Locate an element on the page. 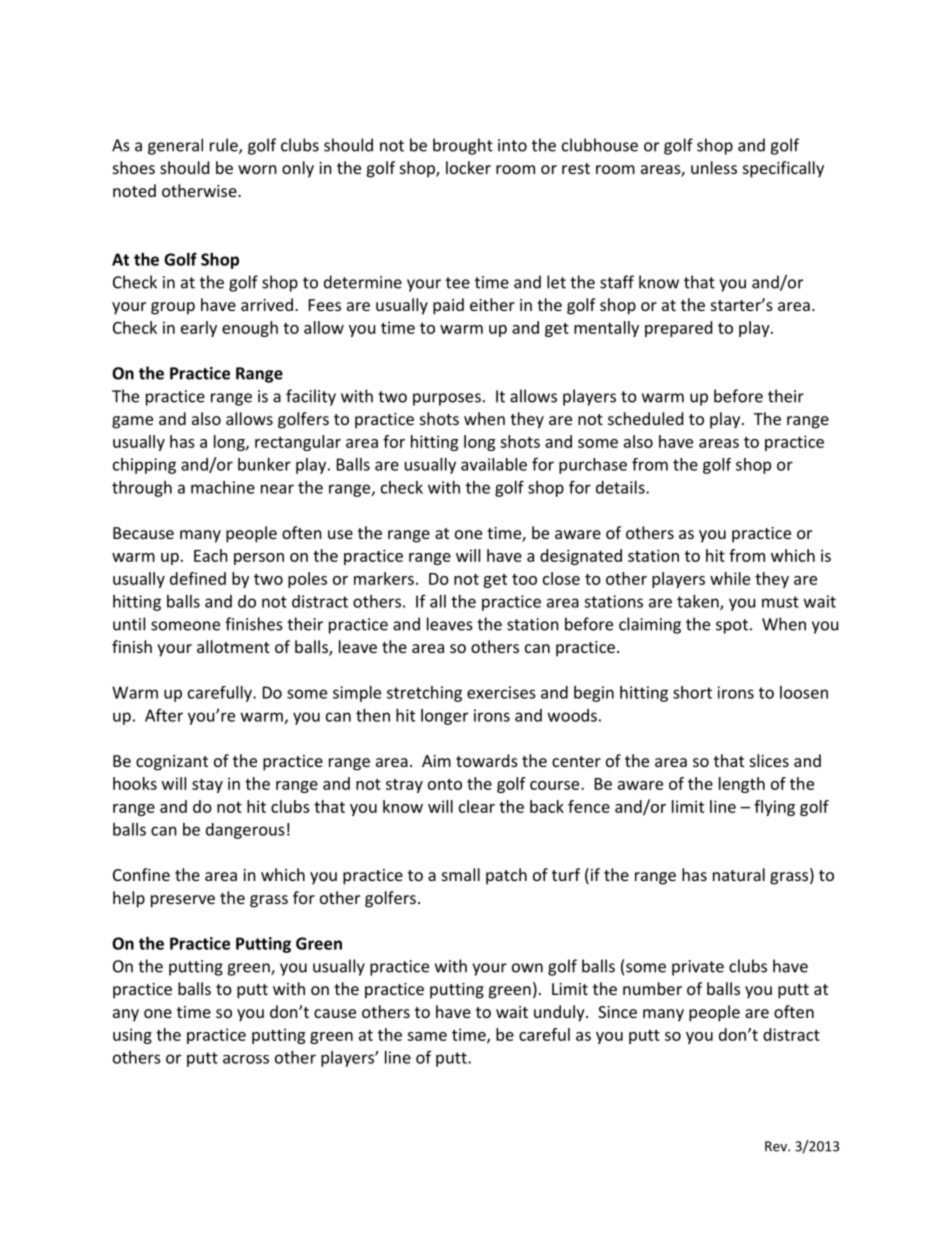 The height and width of the page is (1233, 952). across is located at coordinates (246, 1059).
